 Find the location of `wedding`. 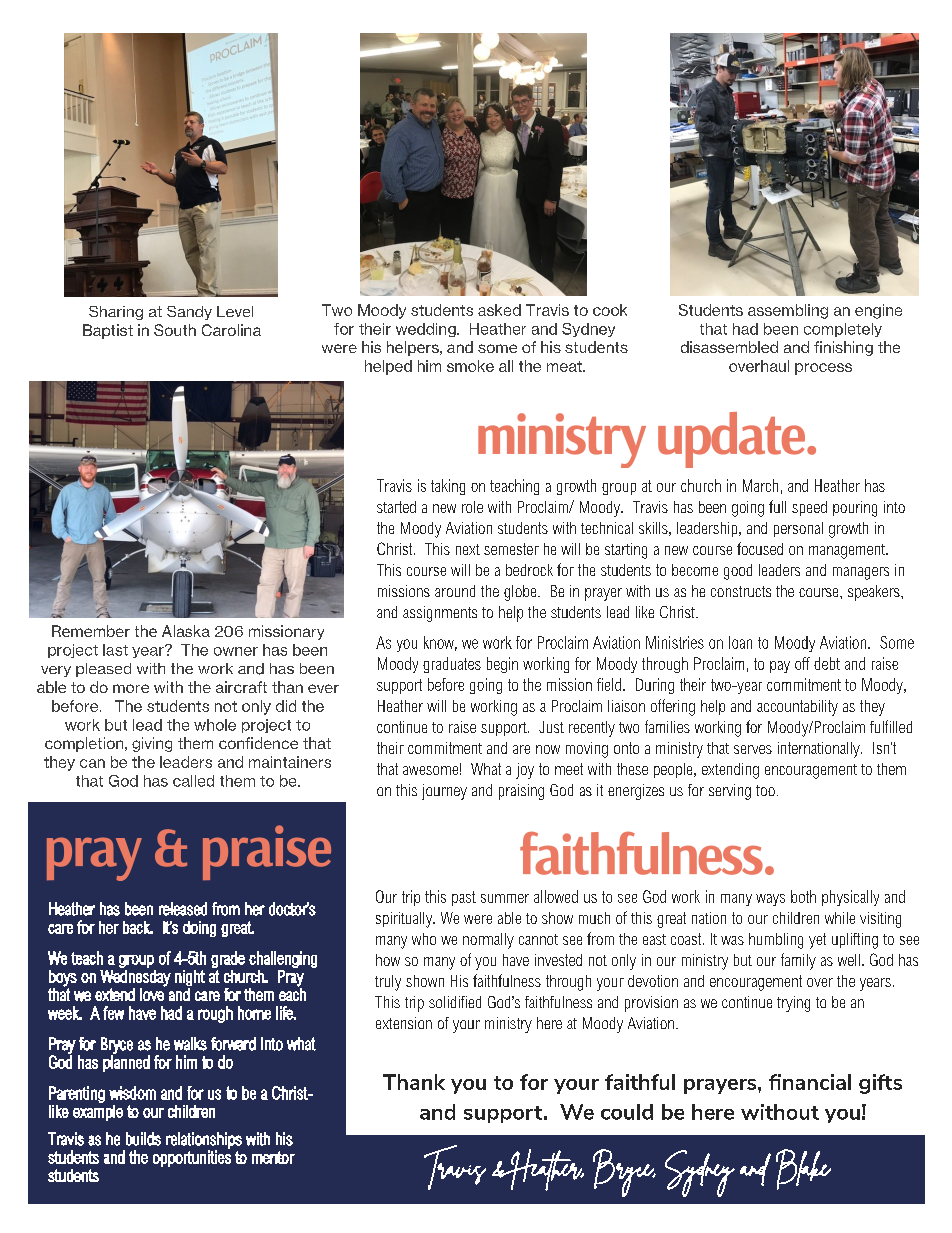

wedding is located at coordinates (427, 330).
